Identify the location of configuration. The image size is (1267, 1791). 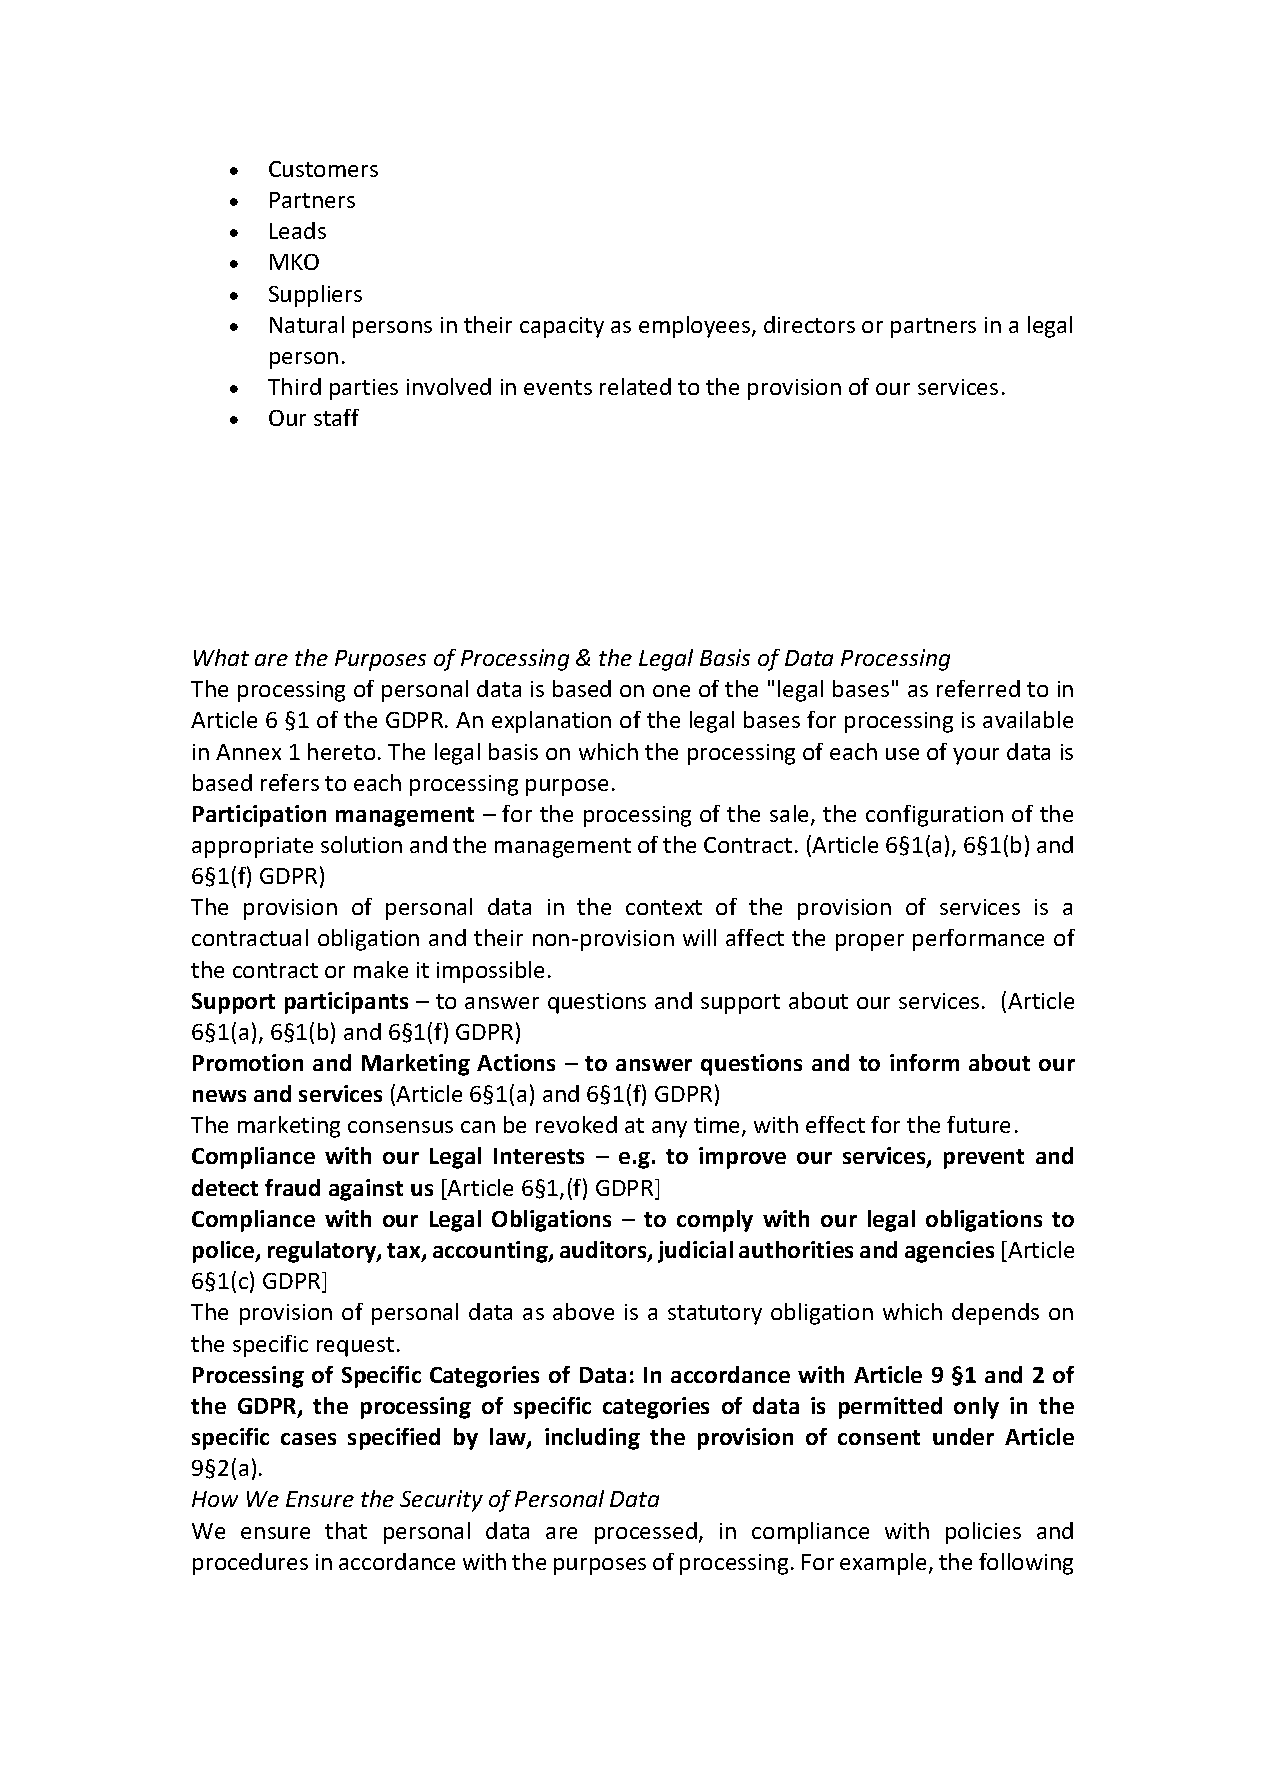
(934, 816).
